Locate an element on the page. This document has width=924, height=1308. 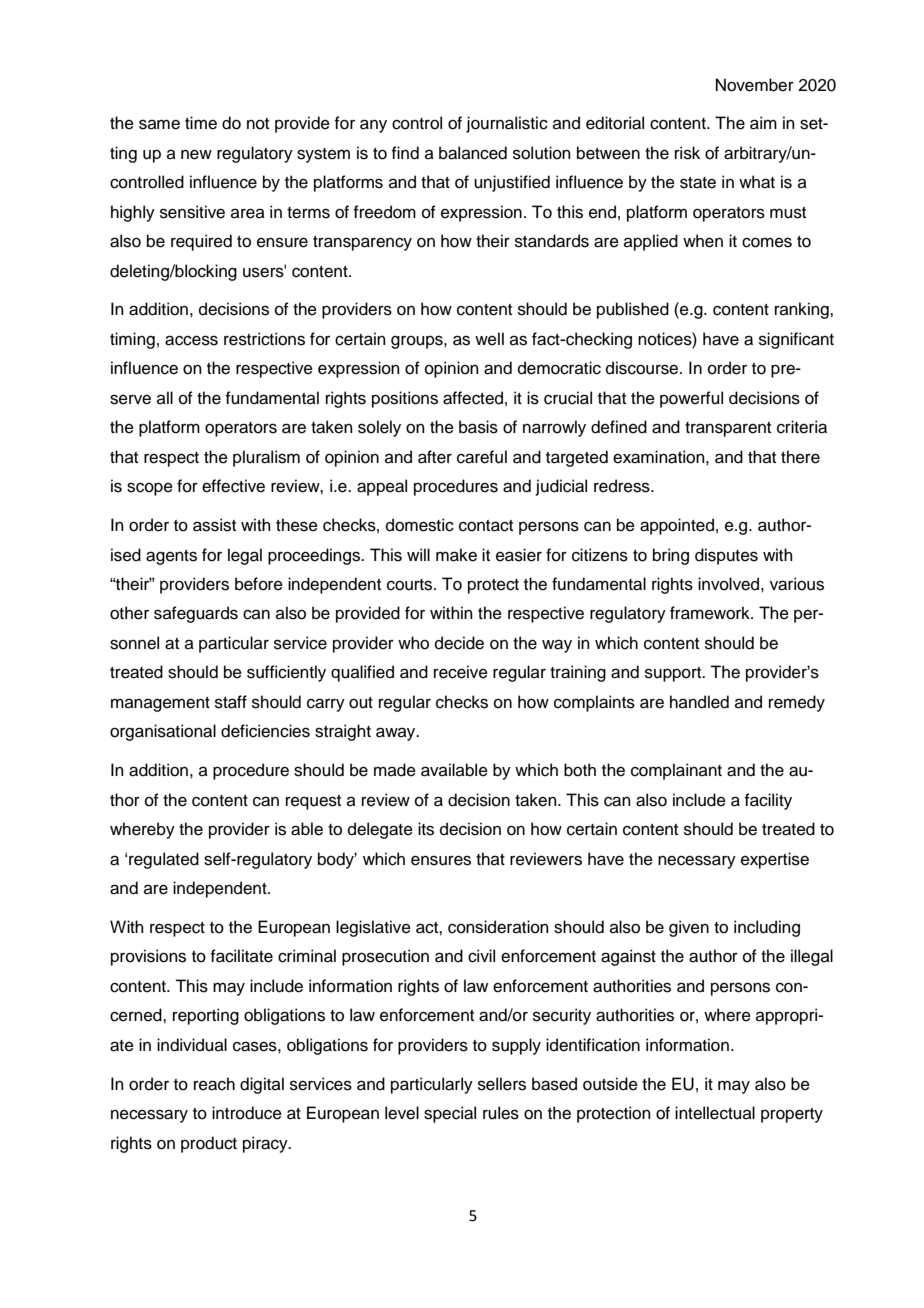
aim is located at coordinates (763, 123).
